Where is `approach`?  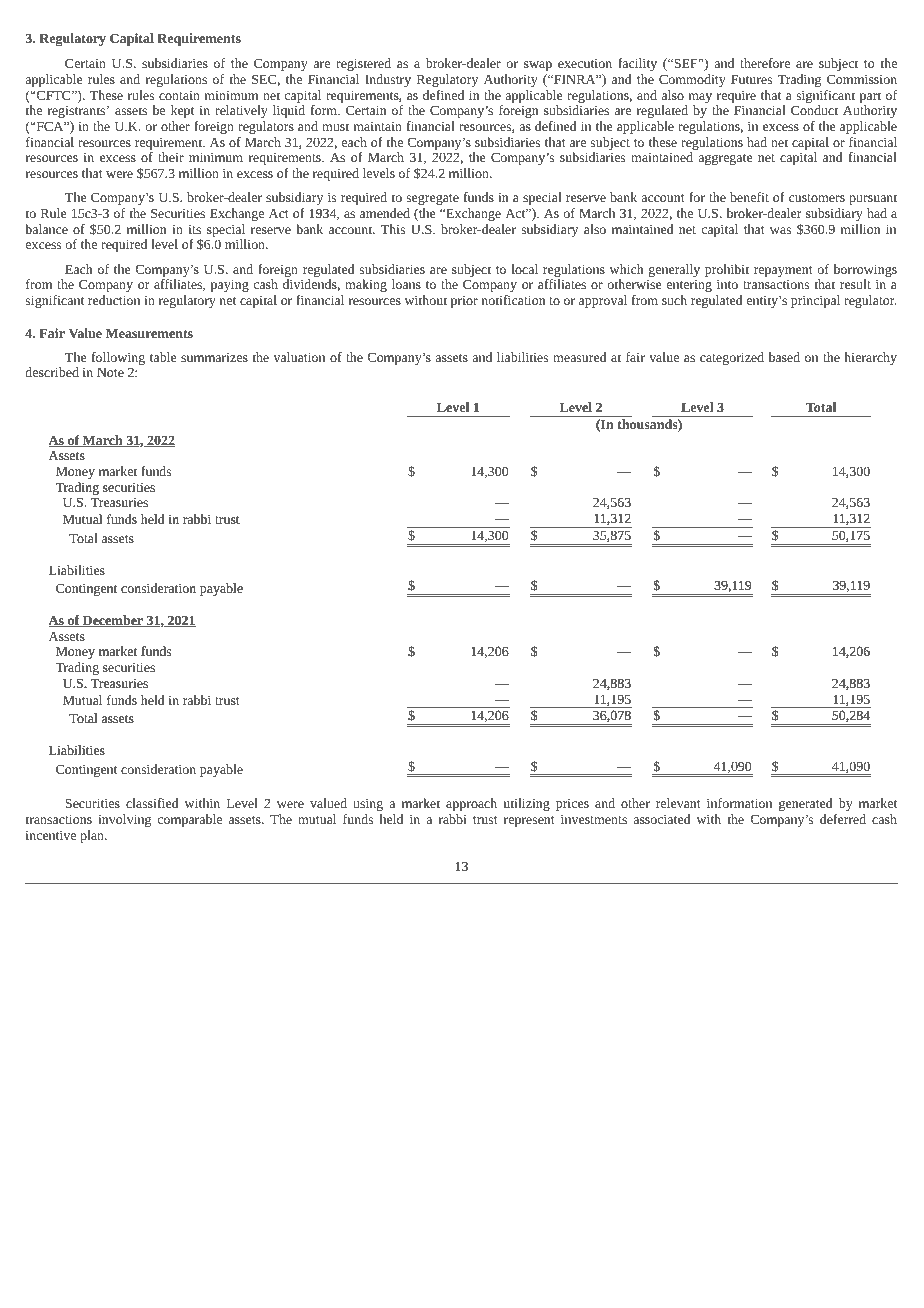 approach is located at coordinates (471, 804).
